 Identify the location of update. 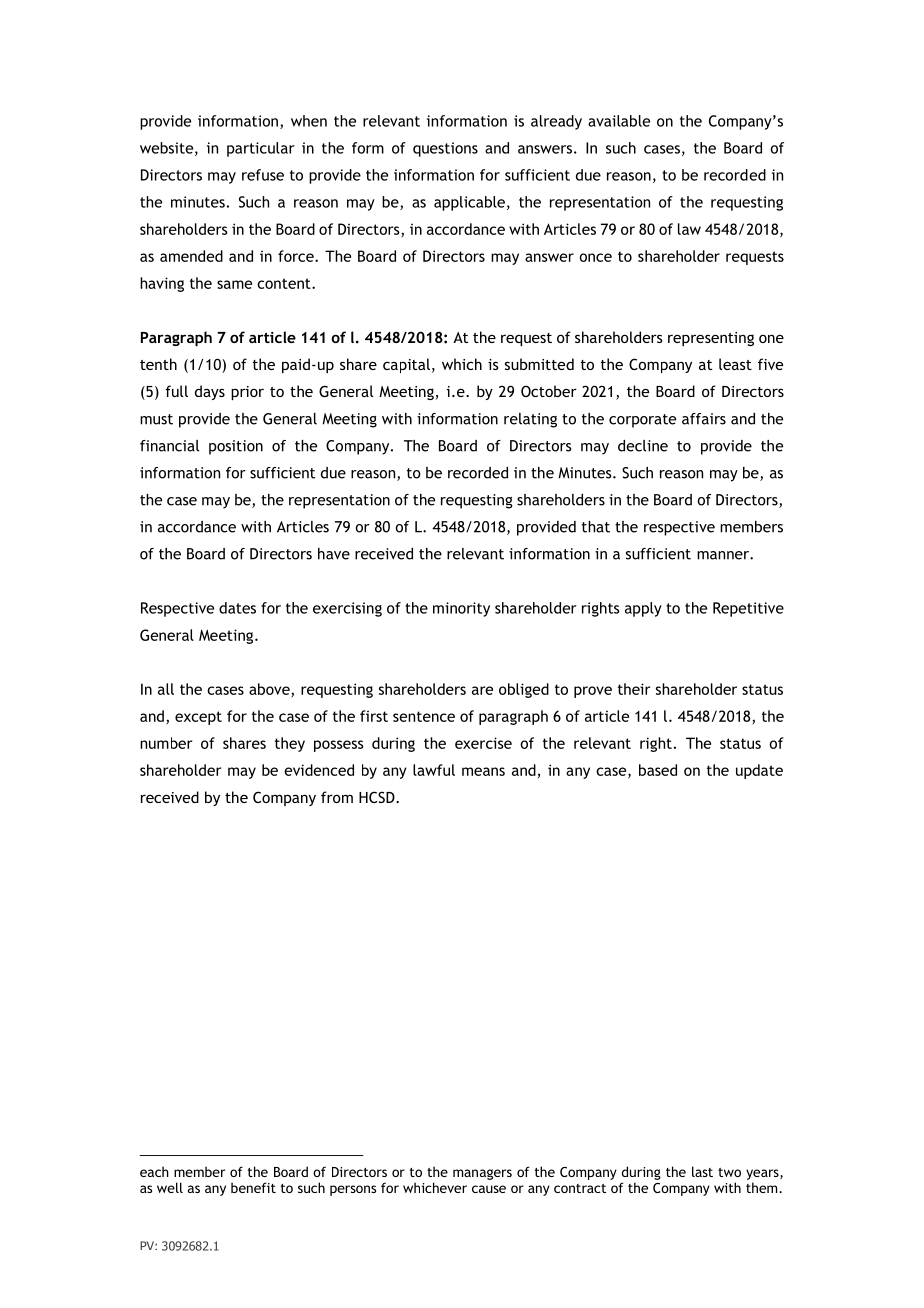
(759, 771).
